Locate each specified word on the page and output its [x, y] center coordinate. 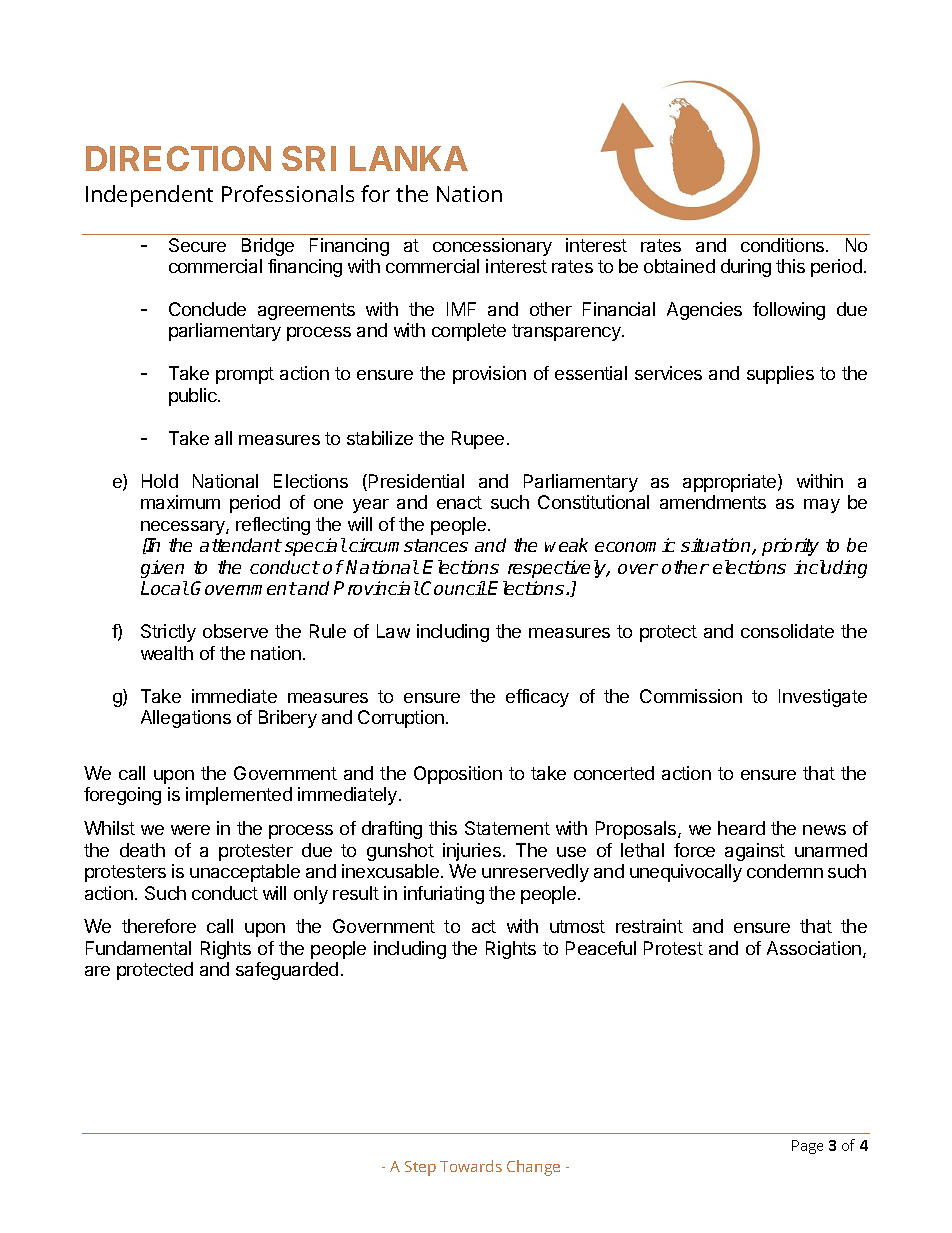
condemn [785, 871]
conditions [784, 245]
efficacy [537, 698]
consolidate [787, 631]
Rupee [478, 440]
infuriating [444, 895]
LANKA [409, 158]
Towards [471, 1166]
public [194, 397]
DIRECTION [178, 158]
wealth [167, 653]
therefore [159, 926]
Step [420, 1168]
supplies [780, 375]
